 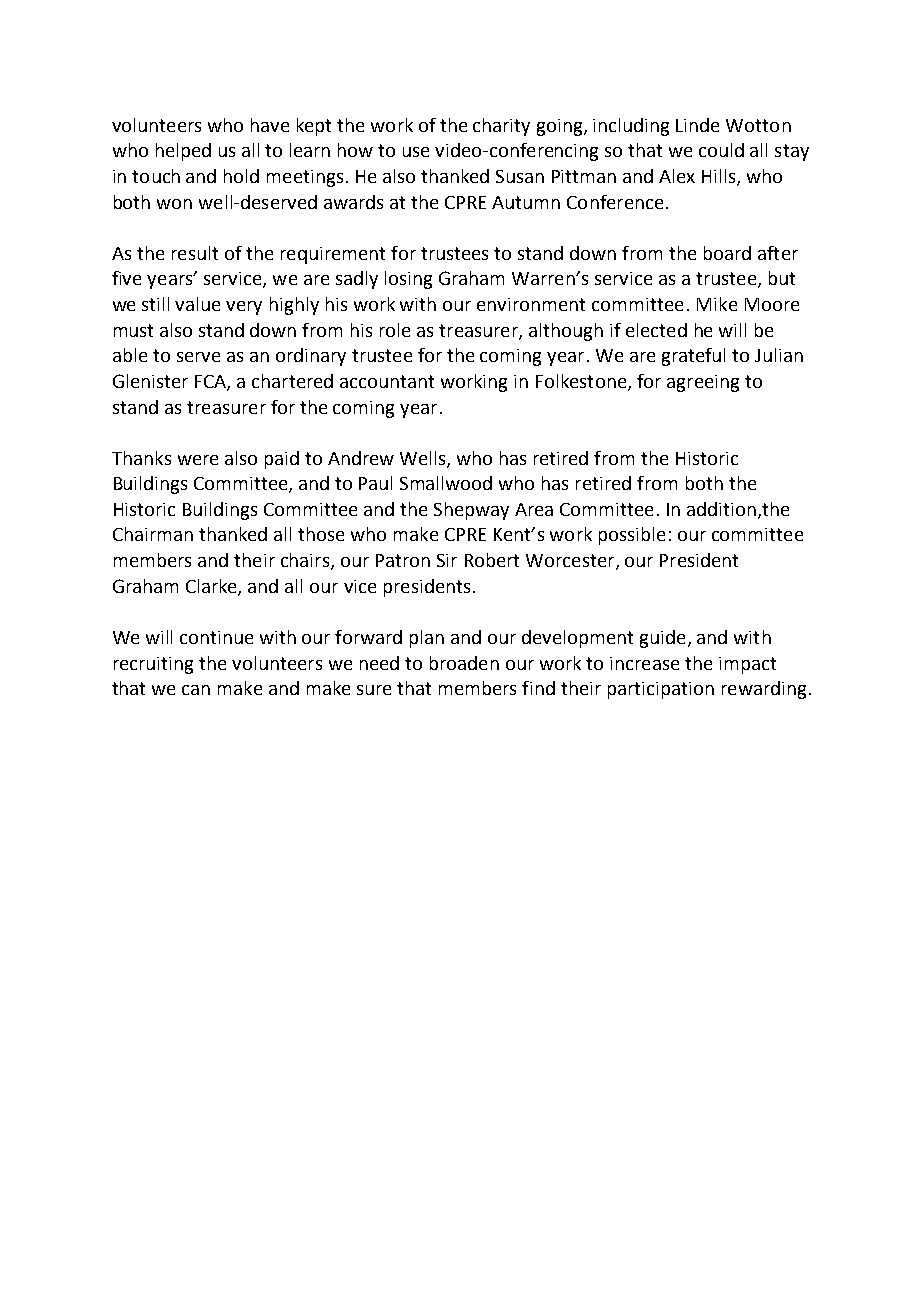 What do you see at coordinates (721, 150) in the screenshot?
I see `could` at bounding box center [721, 150].
